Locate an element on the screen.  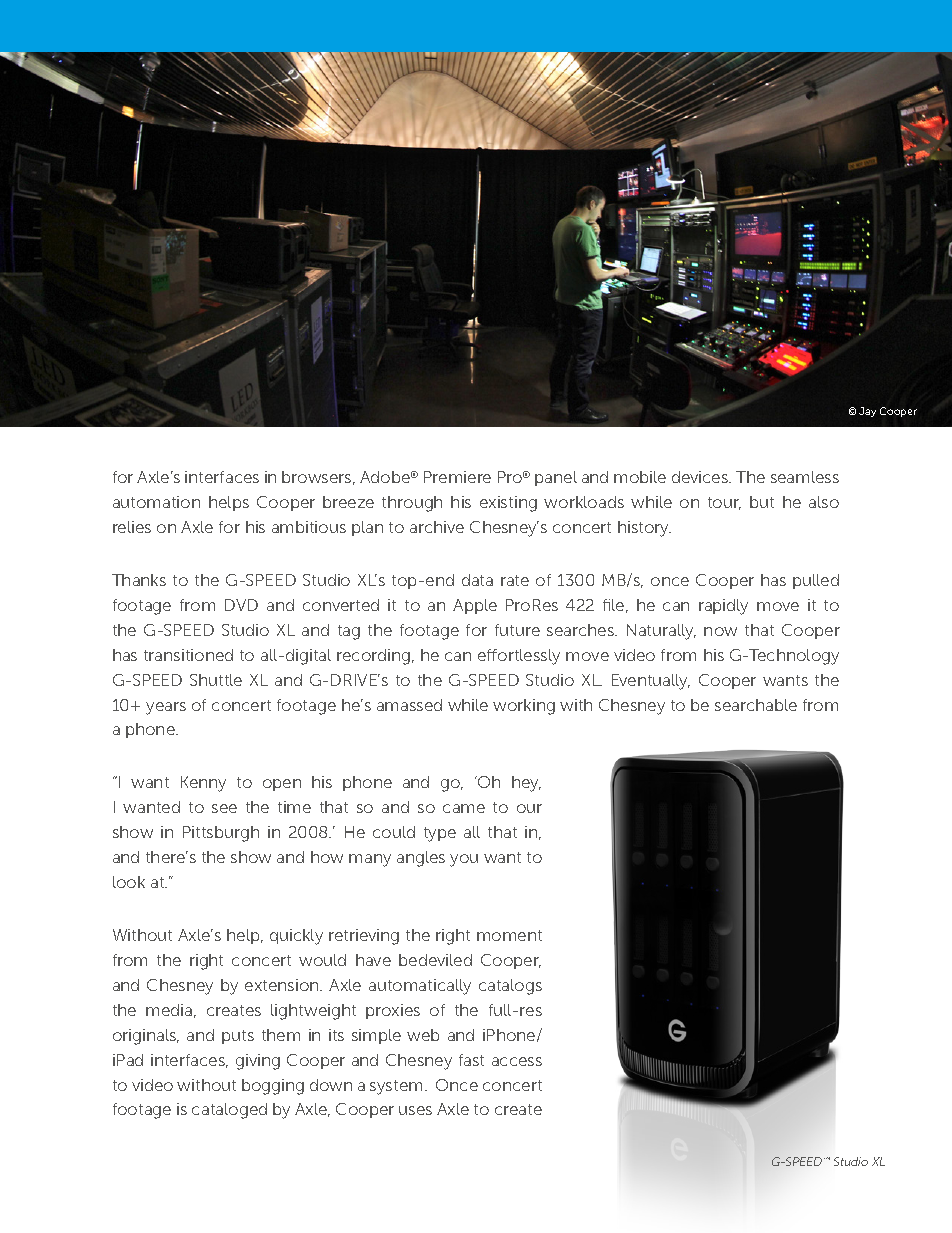
moment is located at coordinates (509, 935).
